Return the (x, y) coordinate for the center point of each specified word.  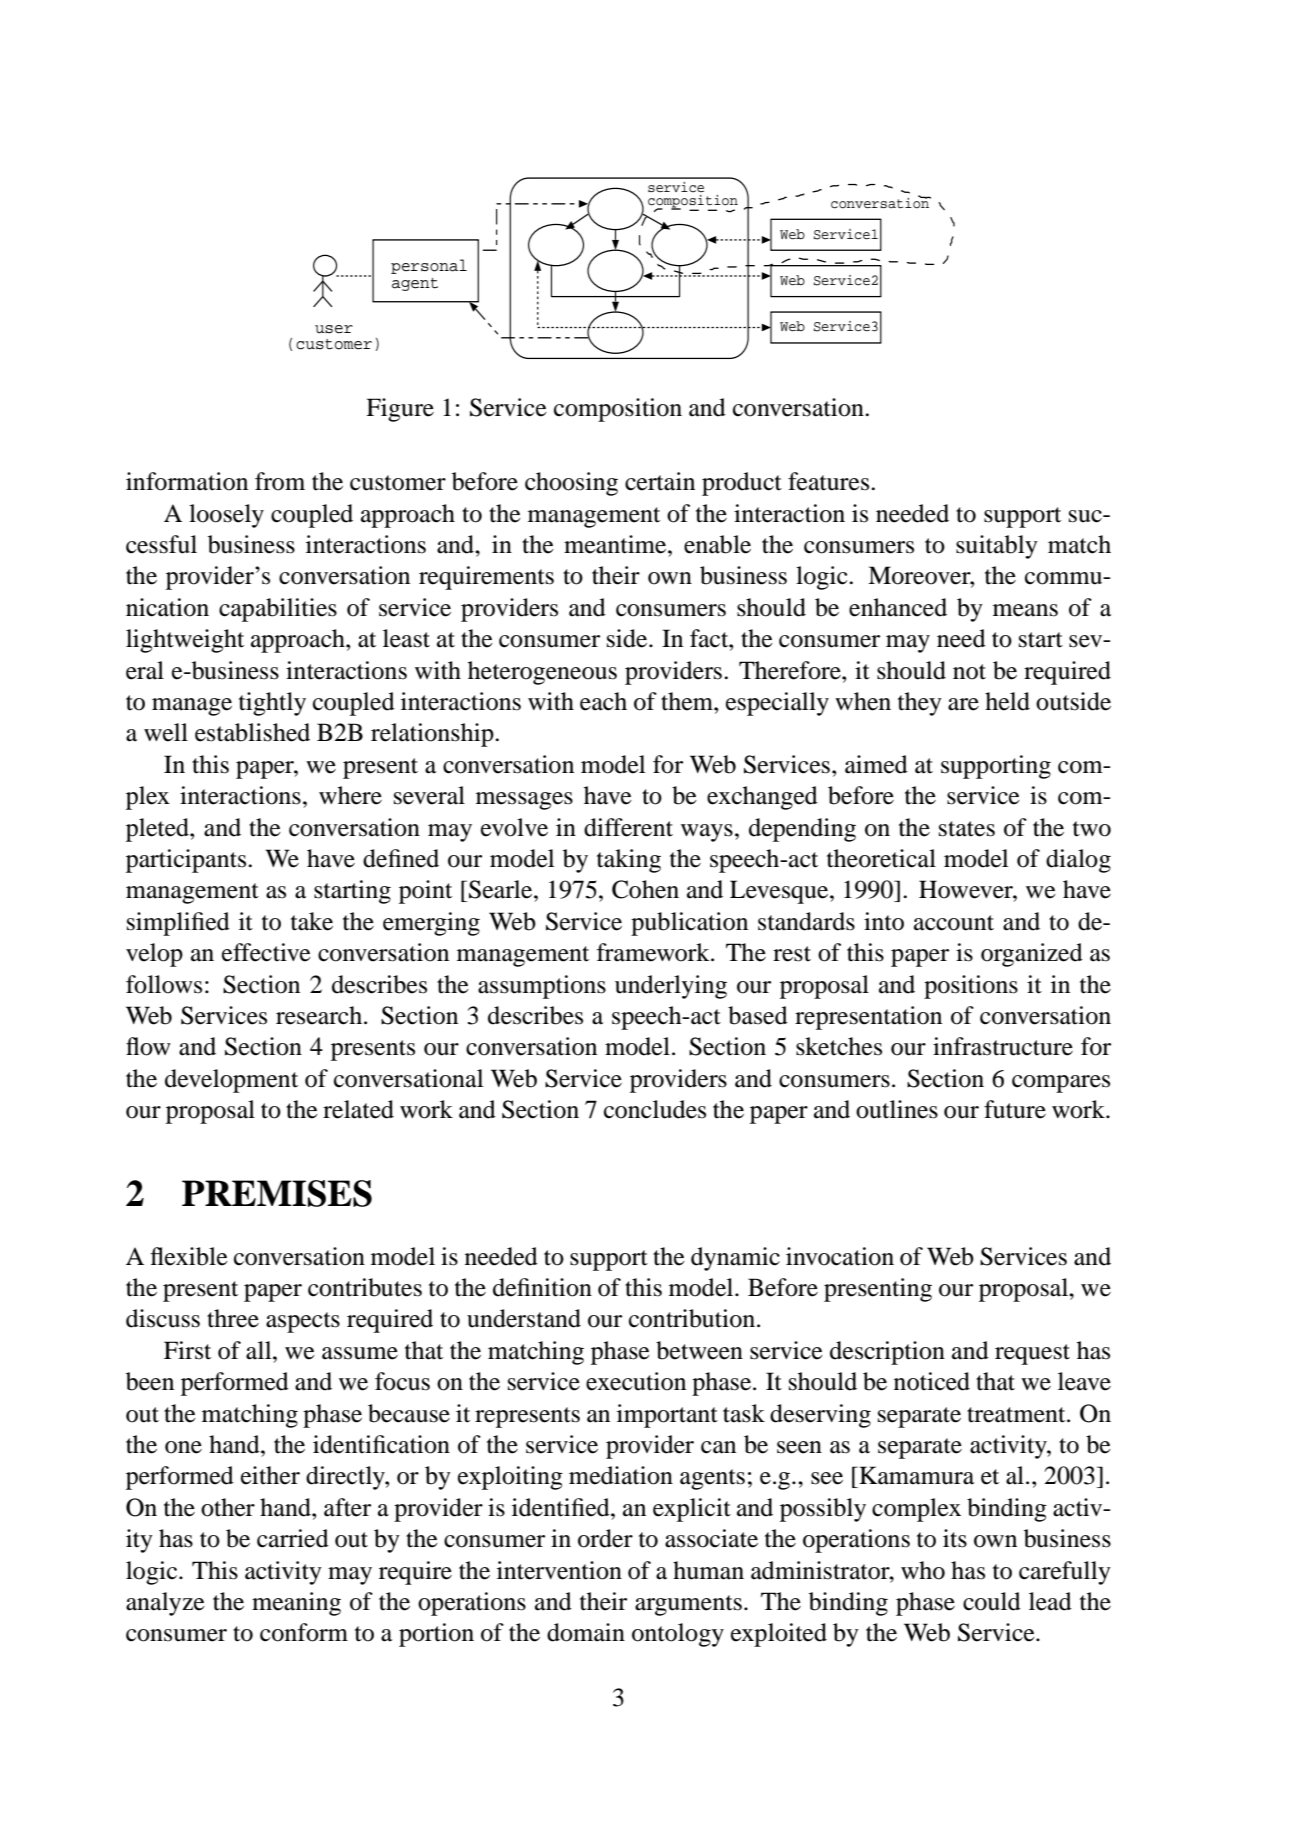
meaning (296, 1604)
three (233, 1318)
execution (636, 1381)
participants (187, 861)
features (830, 481)
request (1032, 1354)
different (628, 827)
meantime (616, 544)
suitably (997, 547)
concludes (655, 1109)
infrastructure (1003, 1046)
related (358, 1109)
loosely (226, 516)
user (334, 329)
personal (429, 266)
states (967, 829)
